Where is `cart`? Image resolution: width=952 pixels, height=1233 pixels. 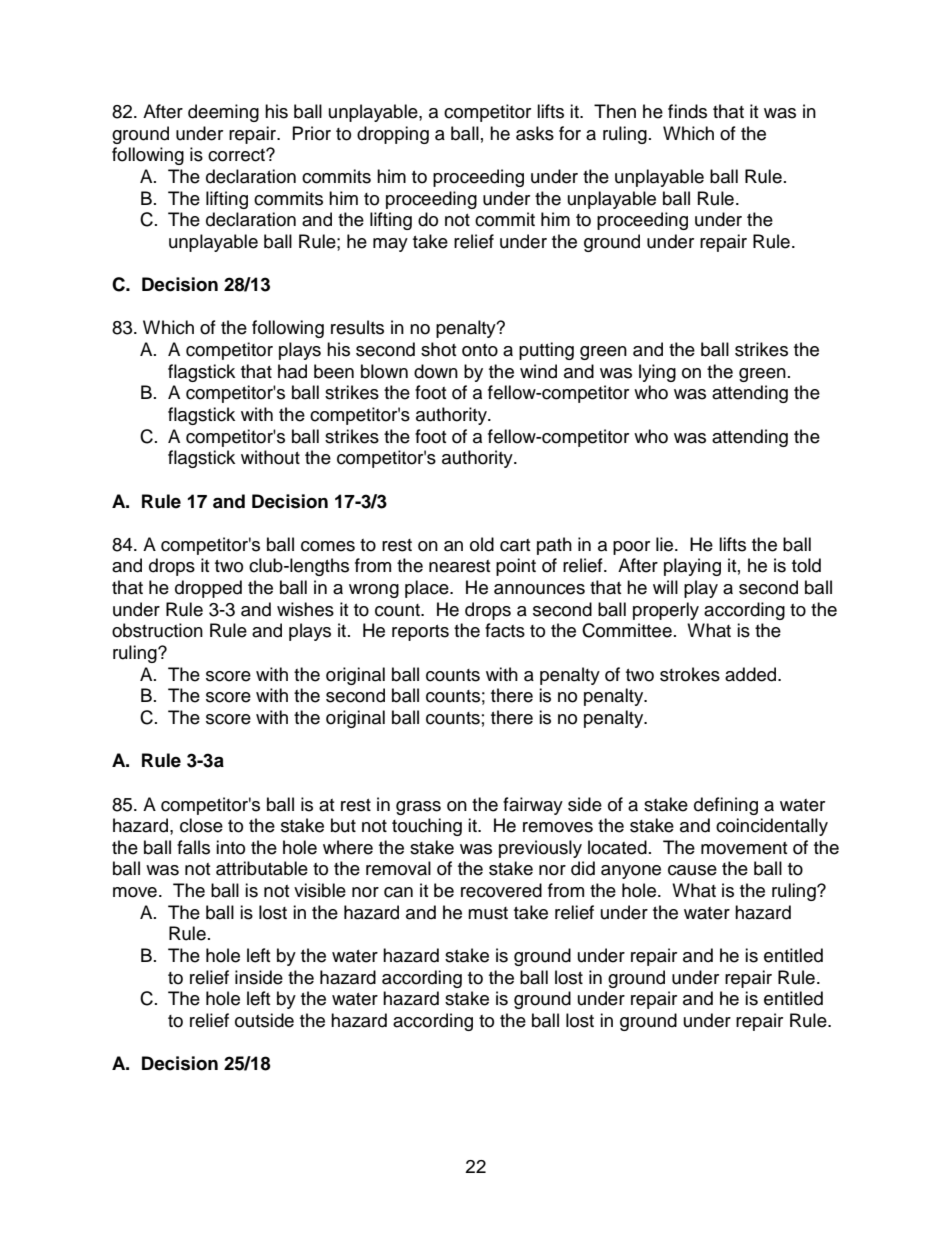
cart is located at coordinates (515, 545).
